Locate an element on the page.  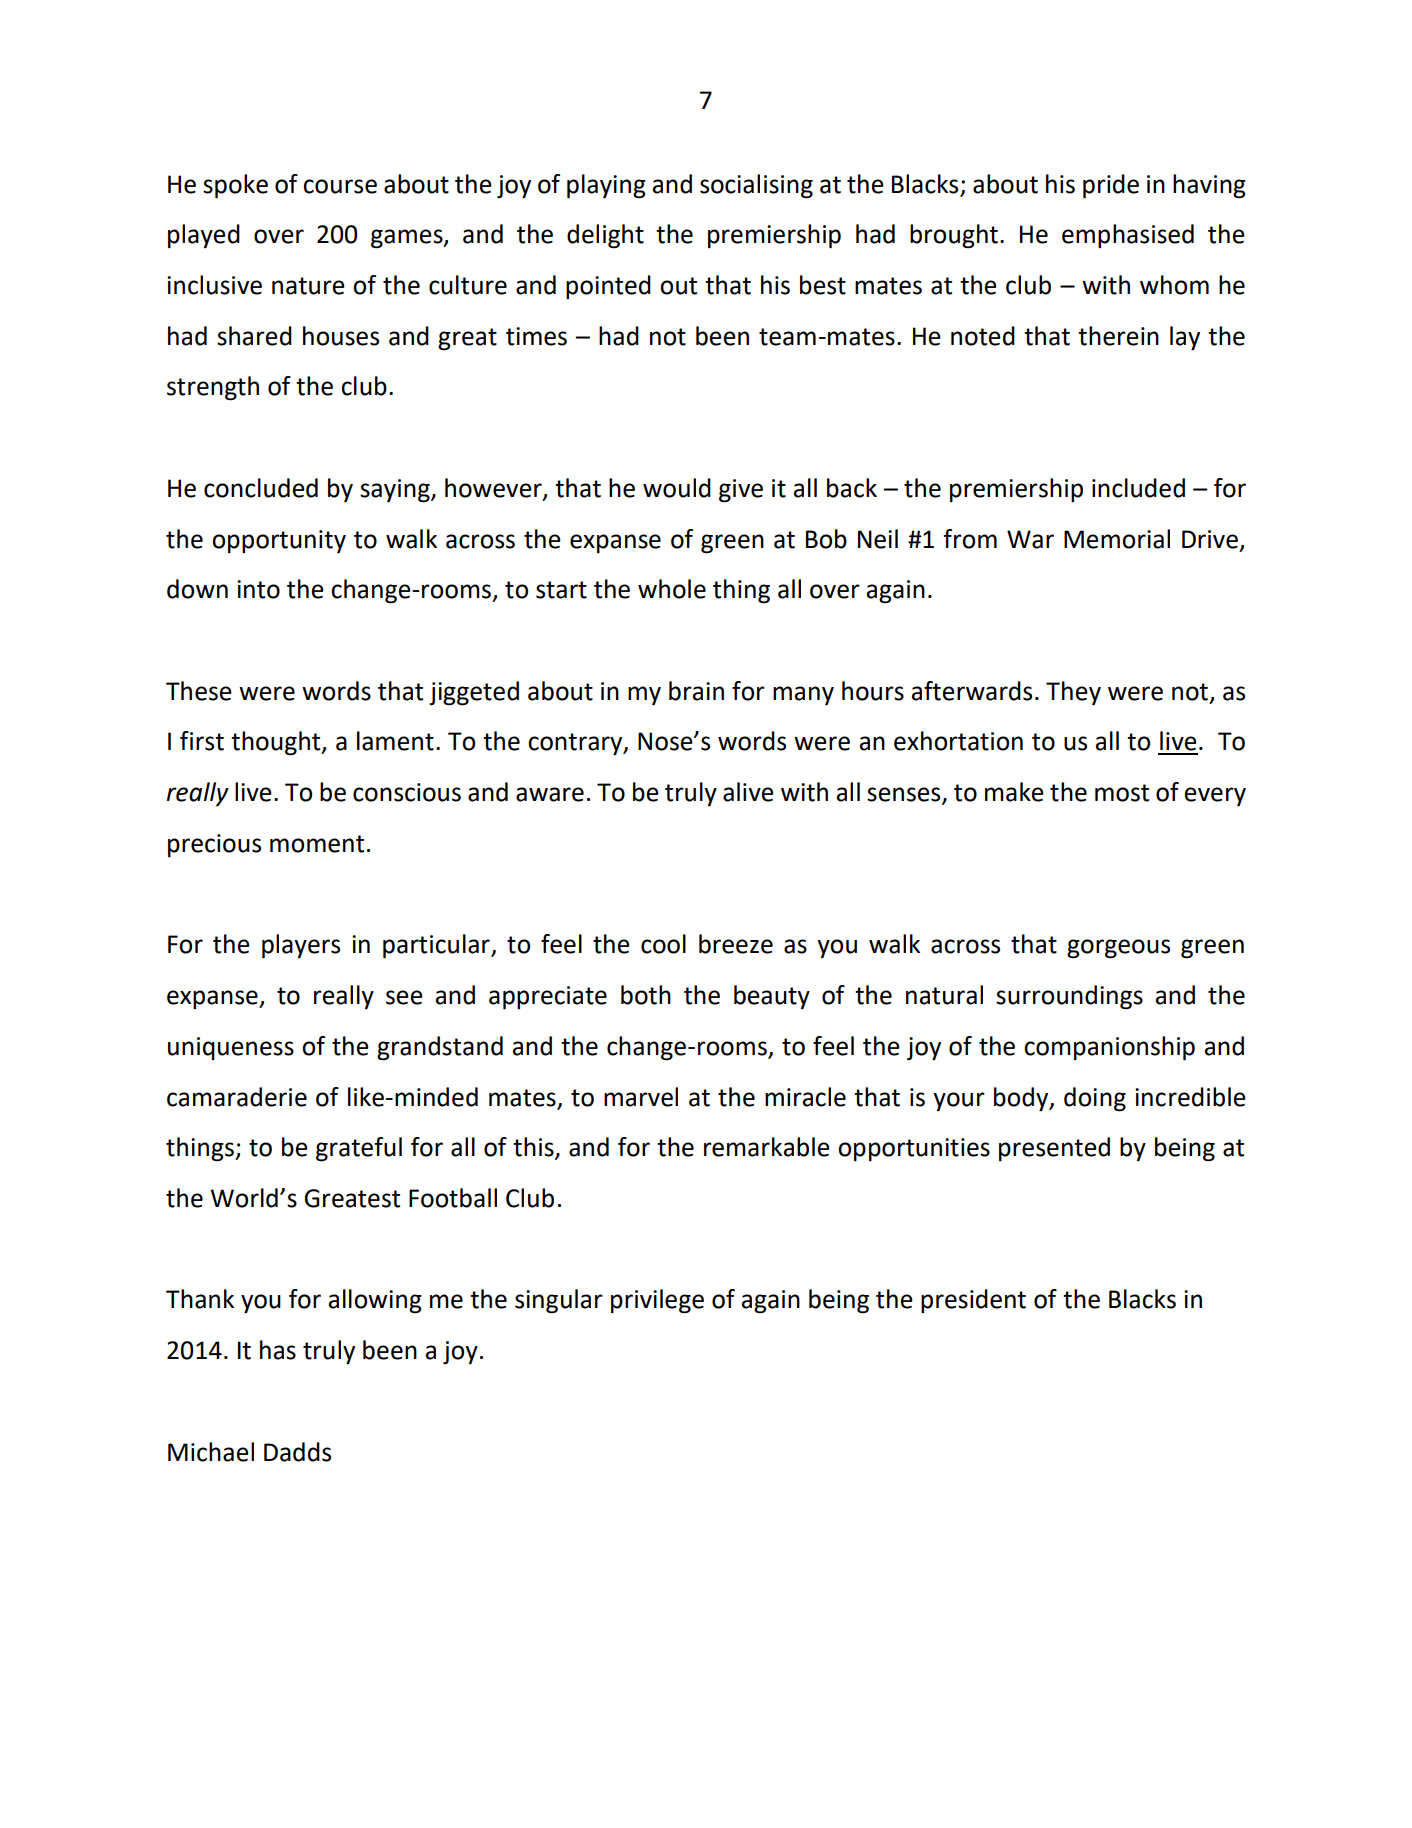
privilege is located at coordinates (657, 1301).
